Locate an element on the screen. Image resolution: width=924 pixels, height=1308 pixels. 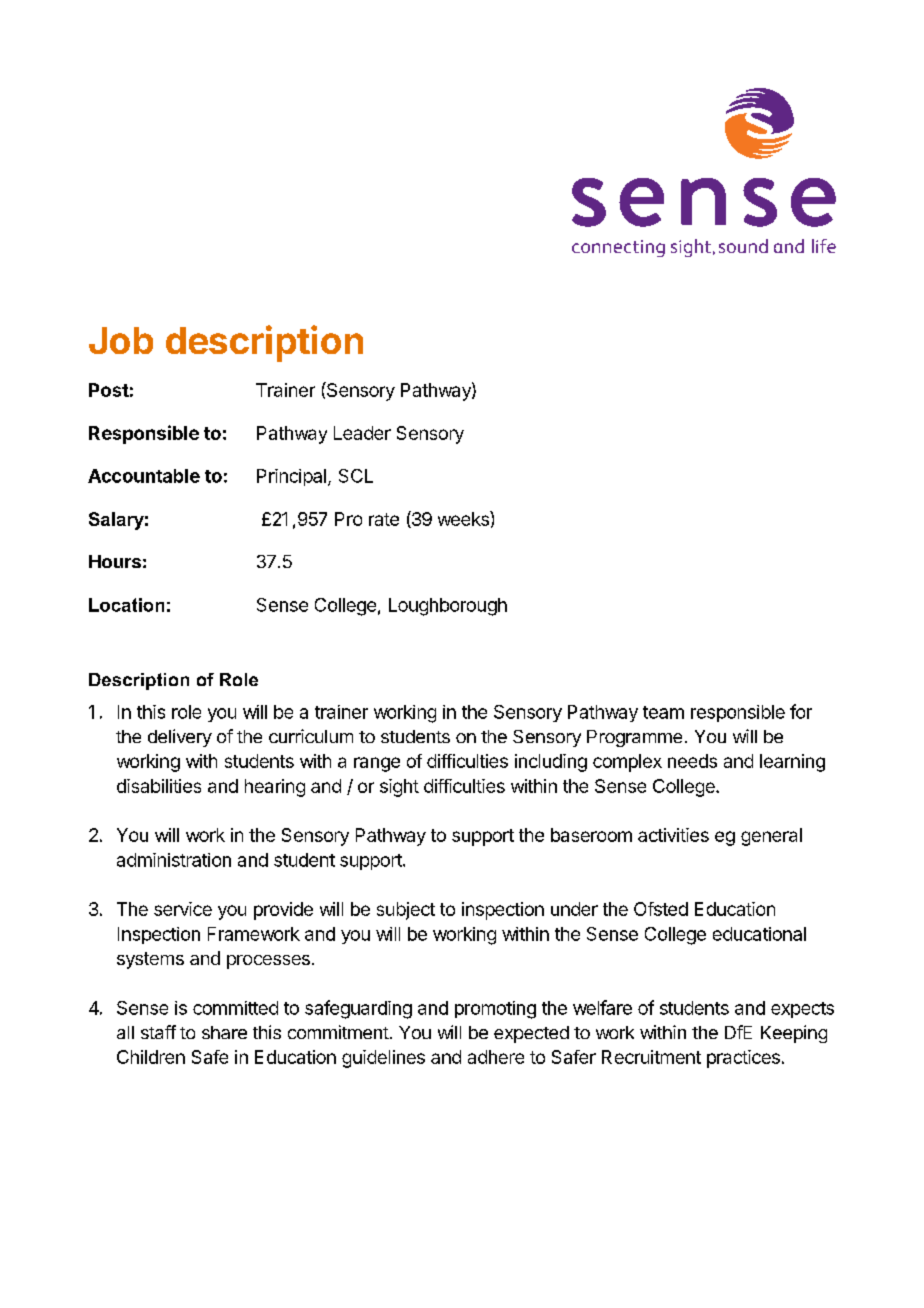
Leader is located at coordinates (362, 433).
